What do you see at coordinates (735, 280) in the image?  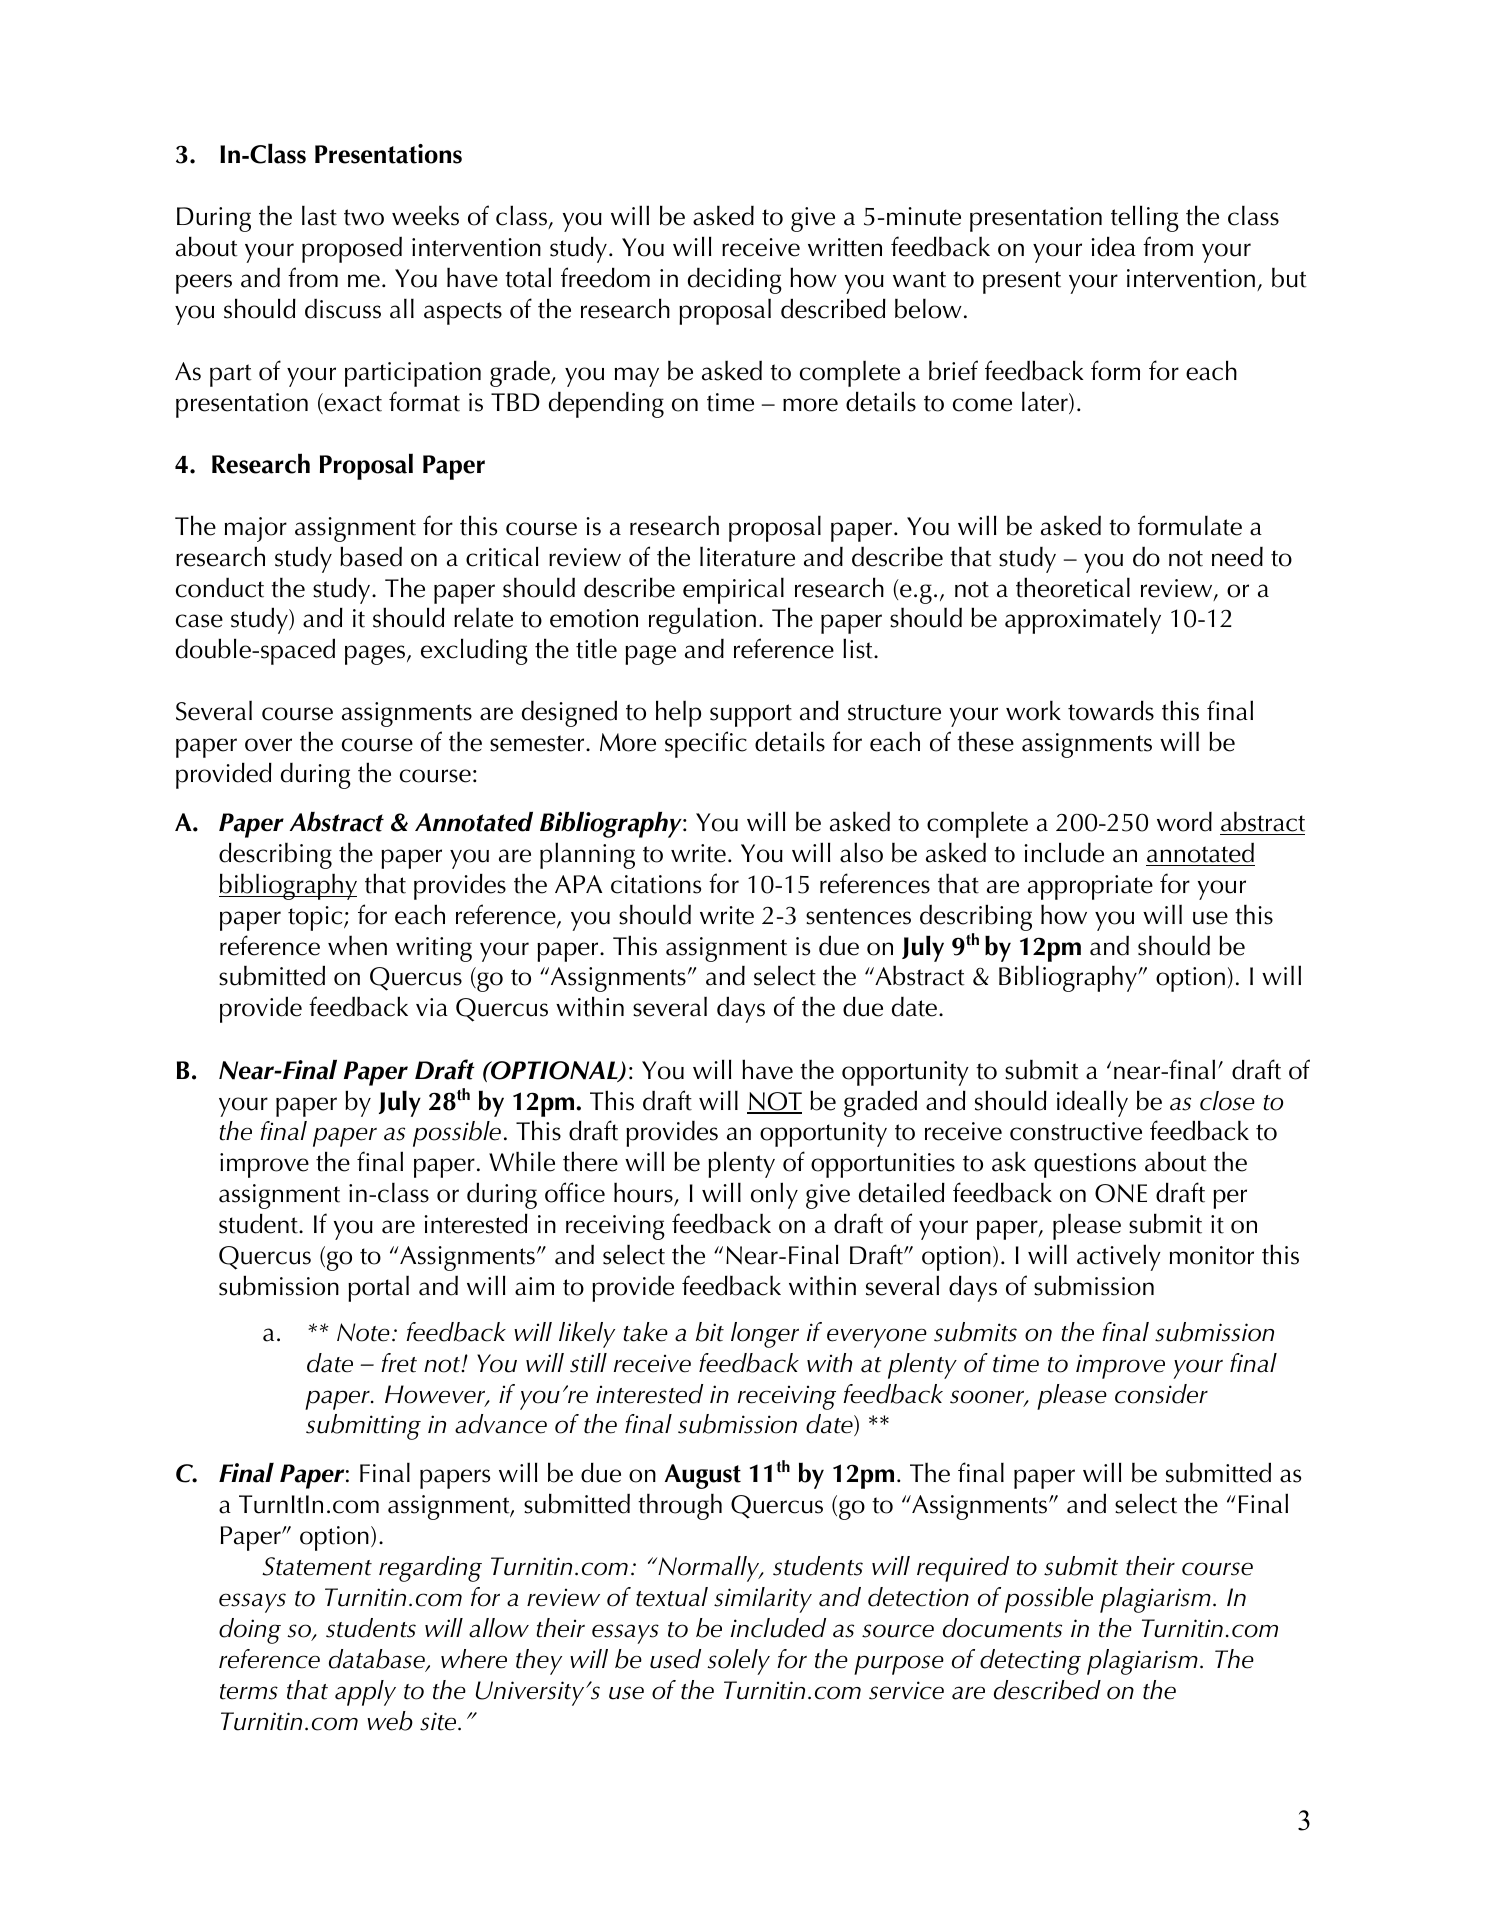 I see `deciding` at bounding box center [735, 280].
